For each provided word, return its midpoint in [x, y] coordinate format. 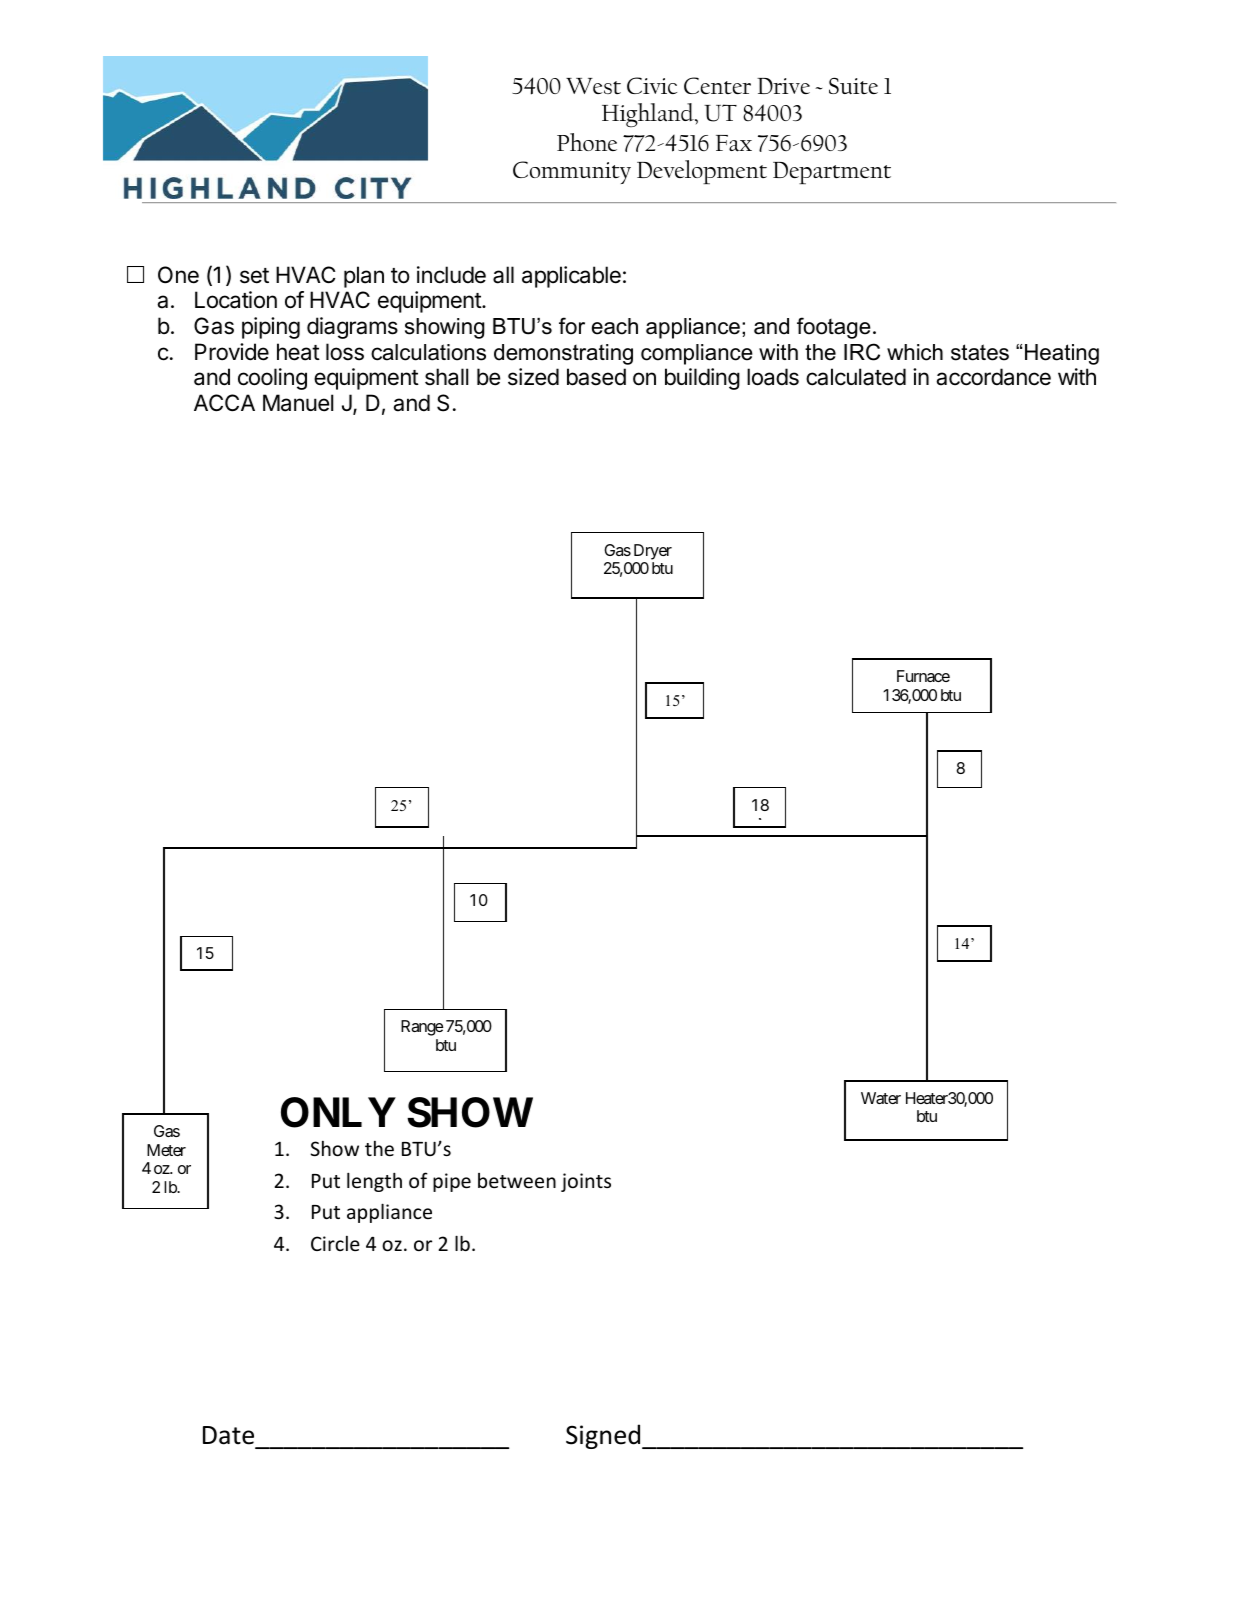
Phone [587, 142]
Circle [335, 1243]
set [254, 276]
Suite [853, 85]
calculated [856, 377]
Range [422, 1028]
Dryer [653, 552]
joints [586, 1182]
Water [881, 1098]
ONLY [338, 1112]
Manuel [298, 403]
